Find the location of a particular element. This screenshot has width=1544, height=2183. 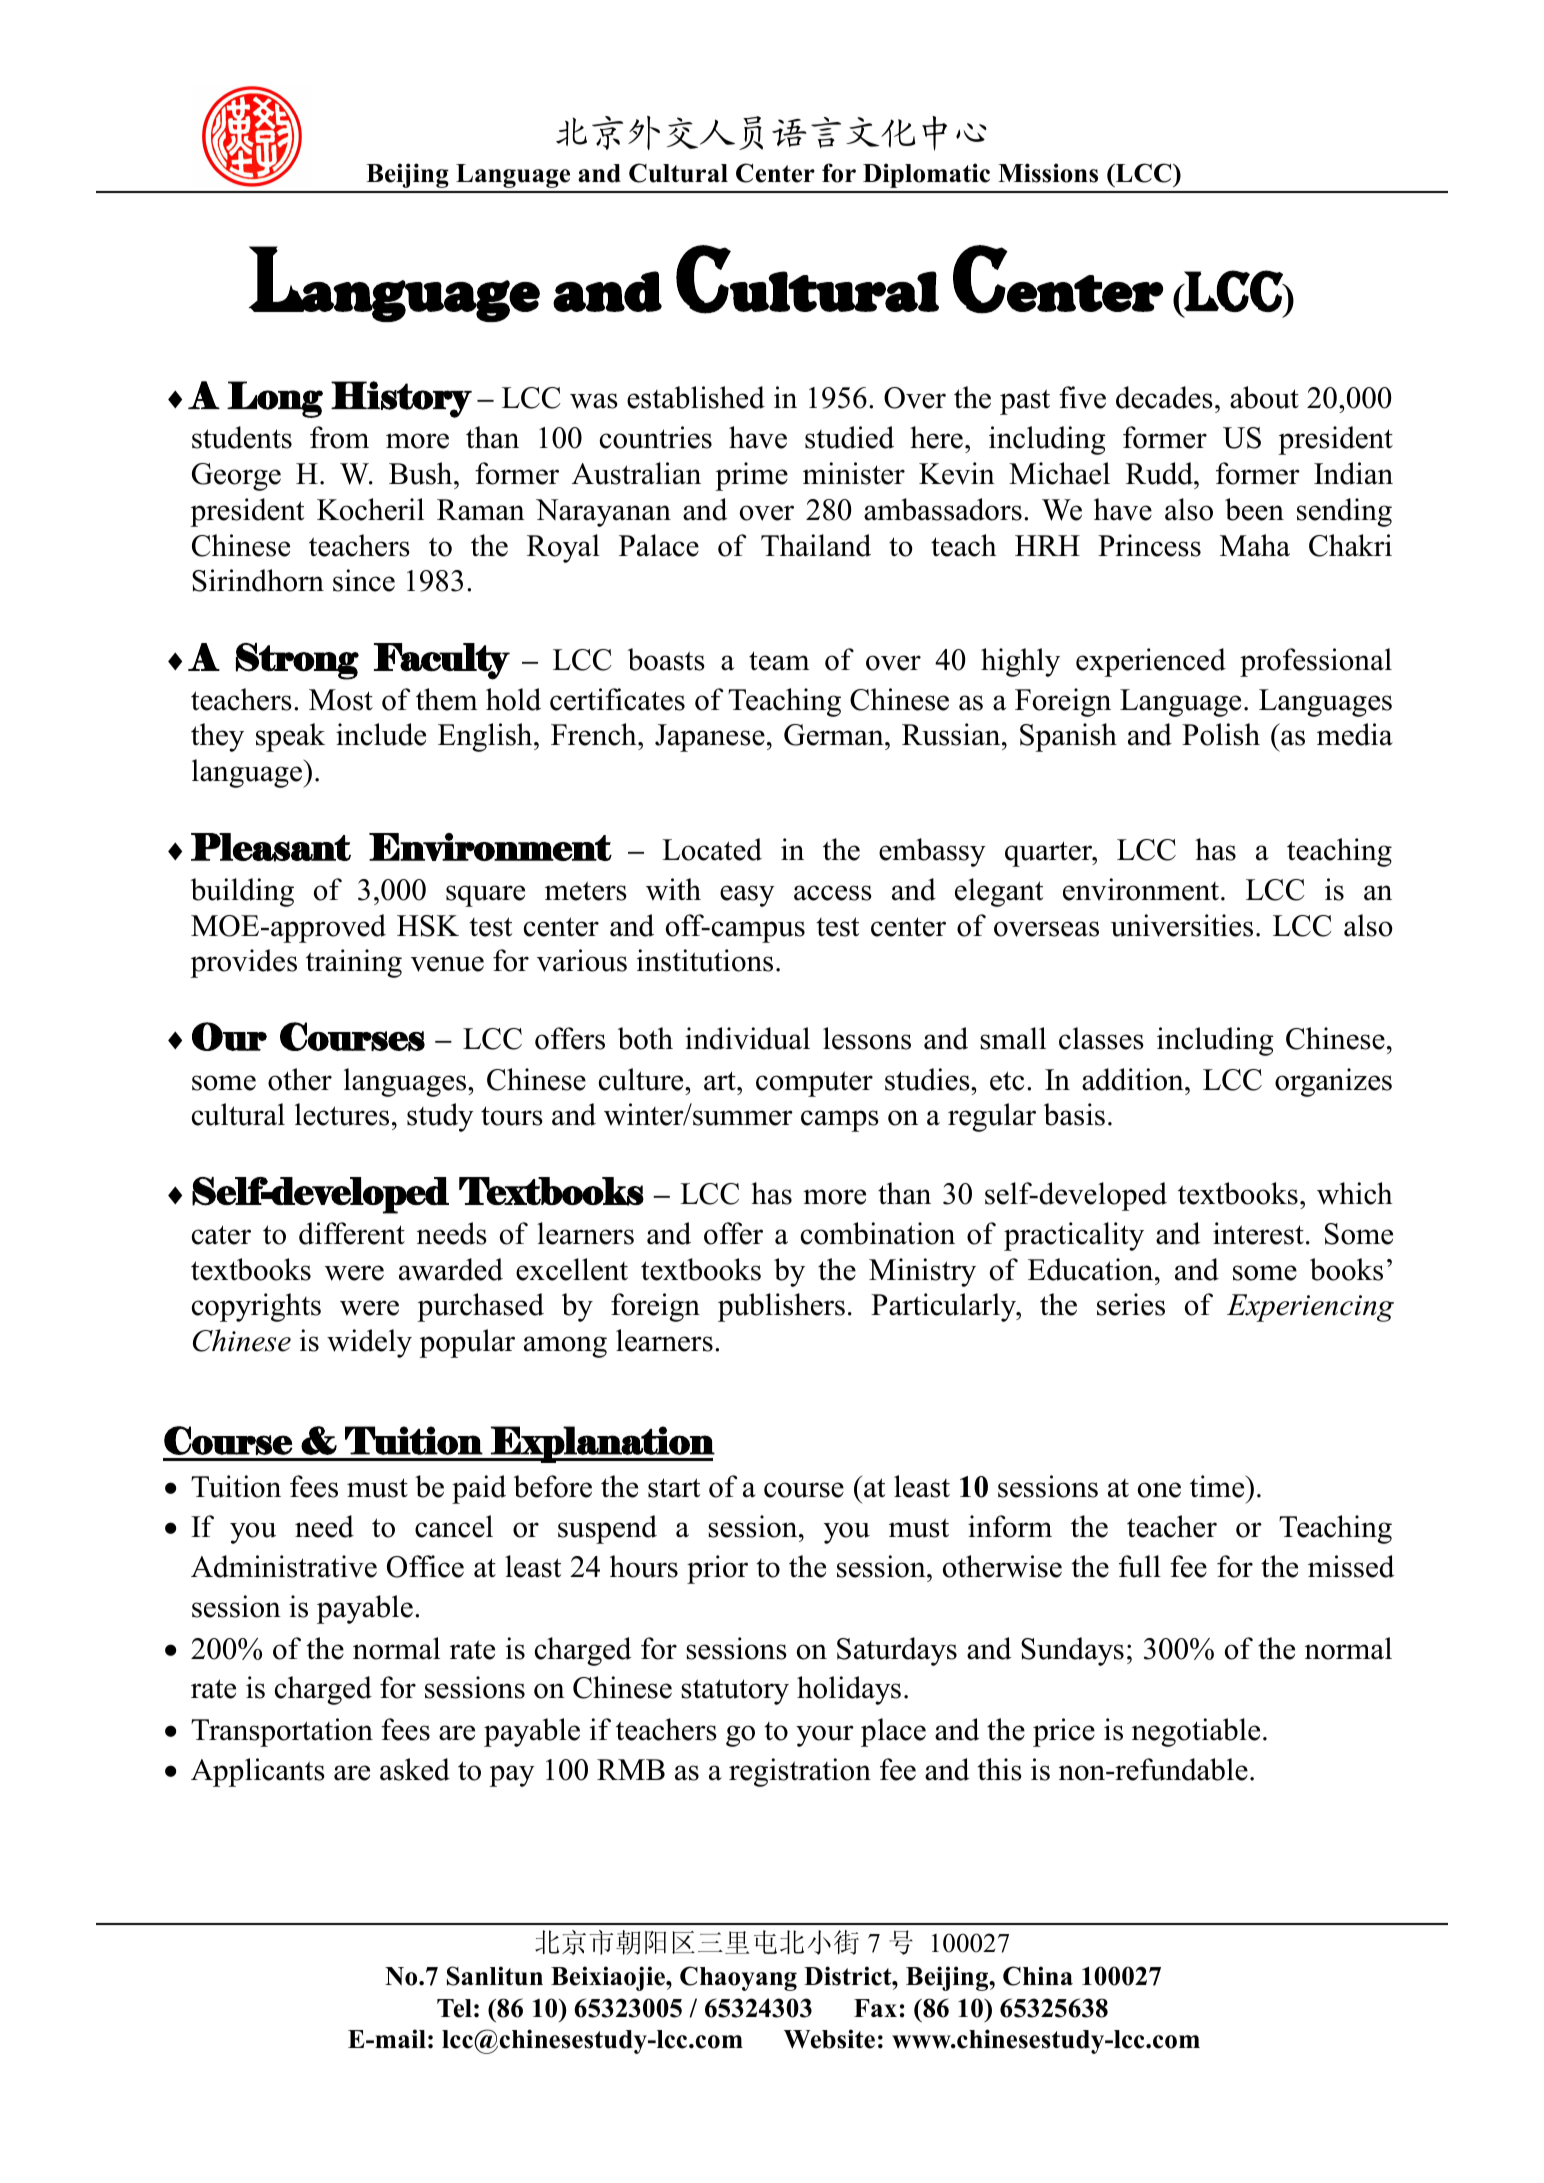

Missions is located at coordinates (1048, 173).
